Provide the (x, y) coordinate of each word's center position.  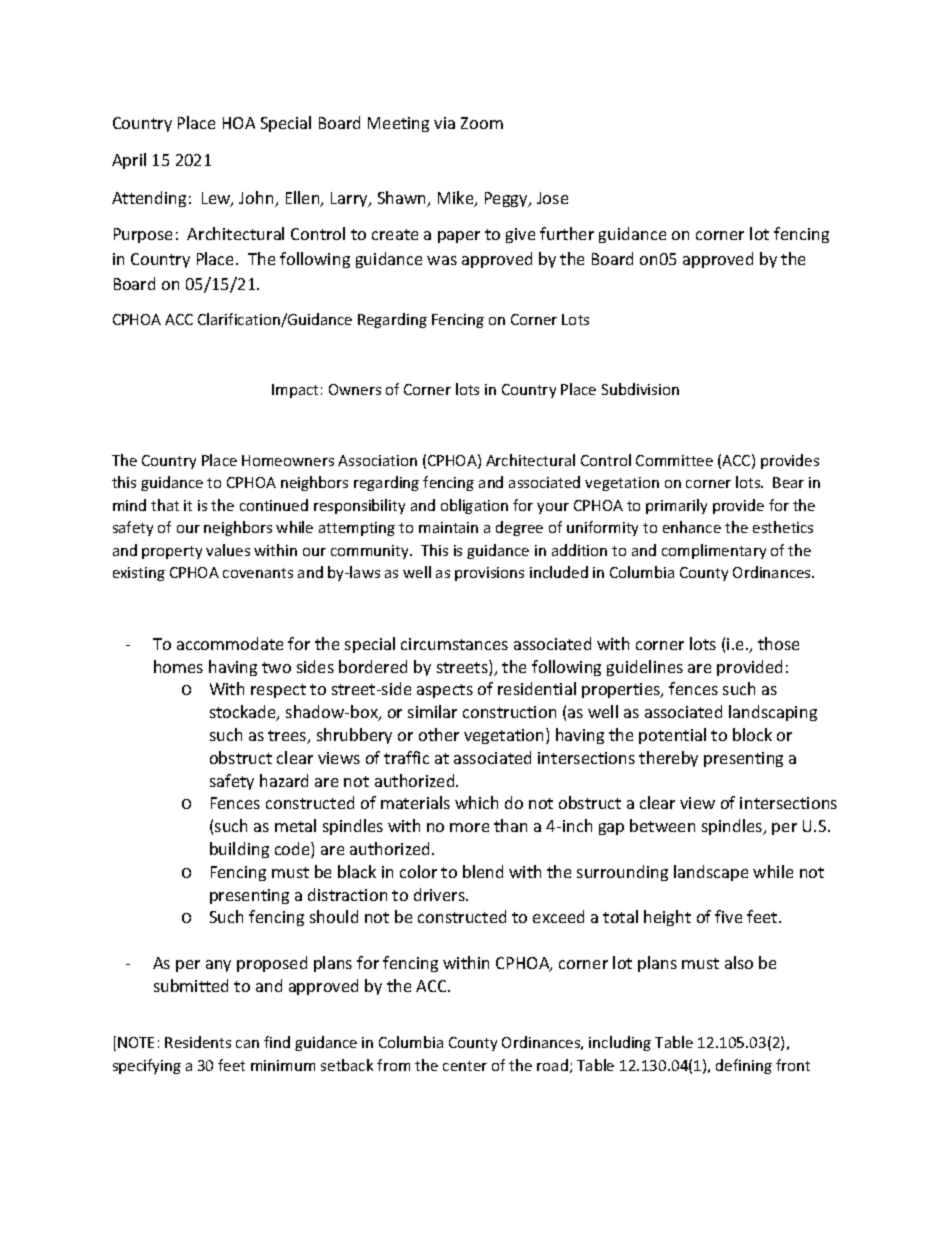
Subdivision (640, 389)
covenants (258, 573)
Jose (552, 198)
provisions (489, 574)
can (247, 1044)
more (469, 827)
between (662, 825)
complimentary (714, 551)
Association (377, 460)
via (444, 123)
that (165, 505)
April (129, 161)
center (465, 1066)
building (239, 850)
